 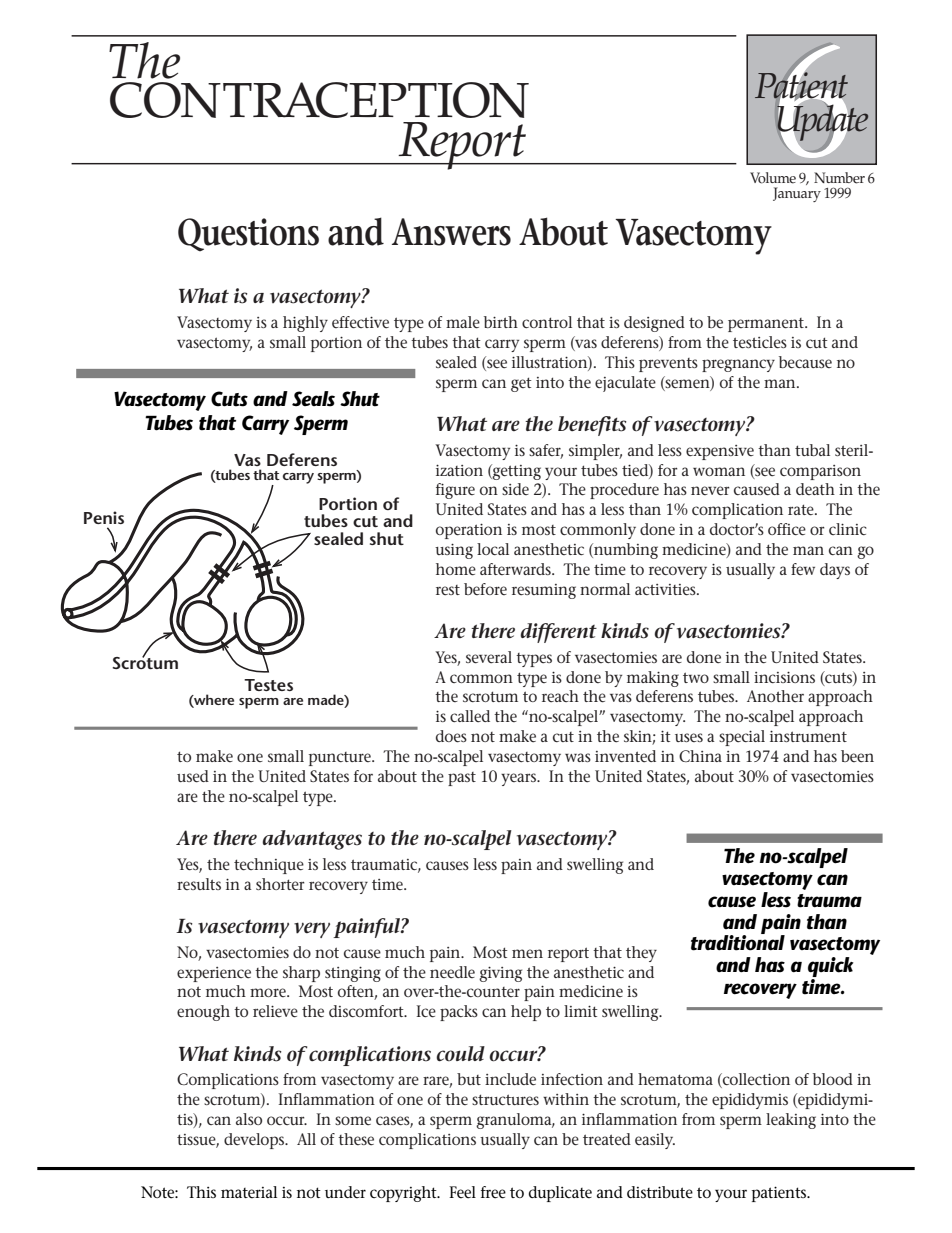 What do you see at coordinates (104, 517) in the image?
I see `Penis` at bounding box center [104, 517].
